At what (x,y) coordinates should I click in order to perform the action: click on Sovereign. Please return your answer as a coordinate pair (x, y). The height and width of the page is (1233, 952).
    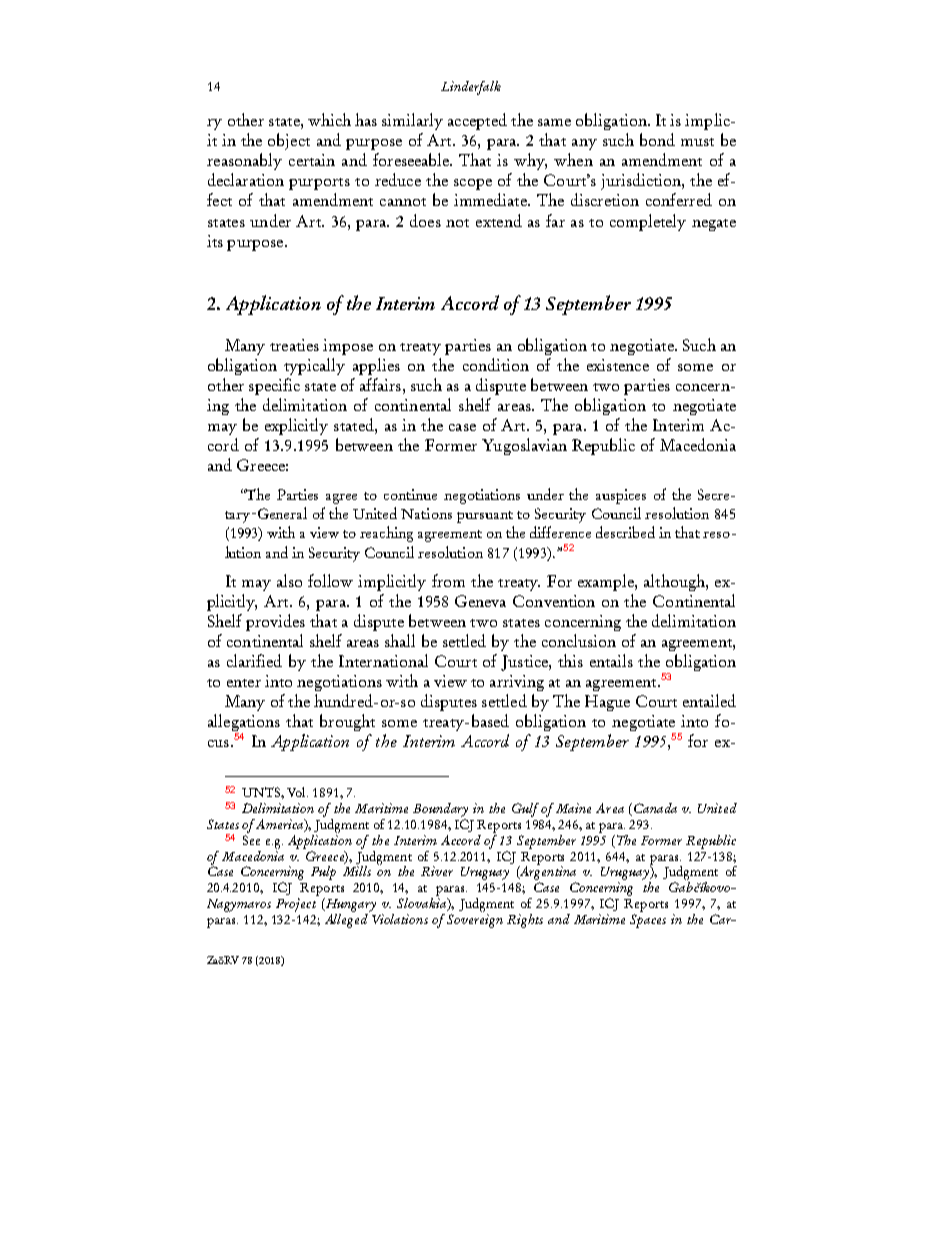
    Looking at the image, I should click on (475, 921).
